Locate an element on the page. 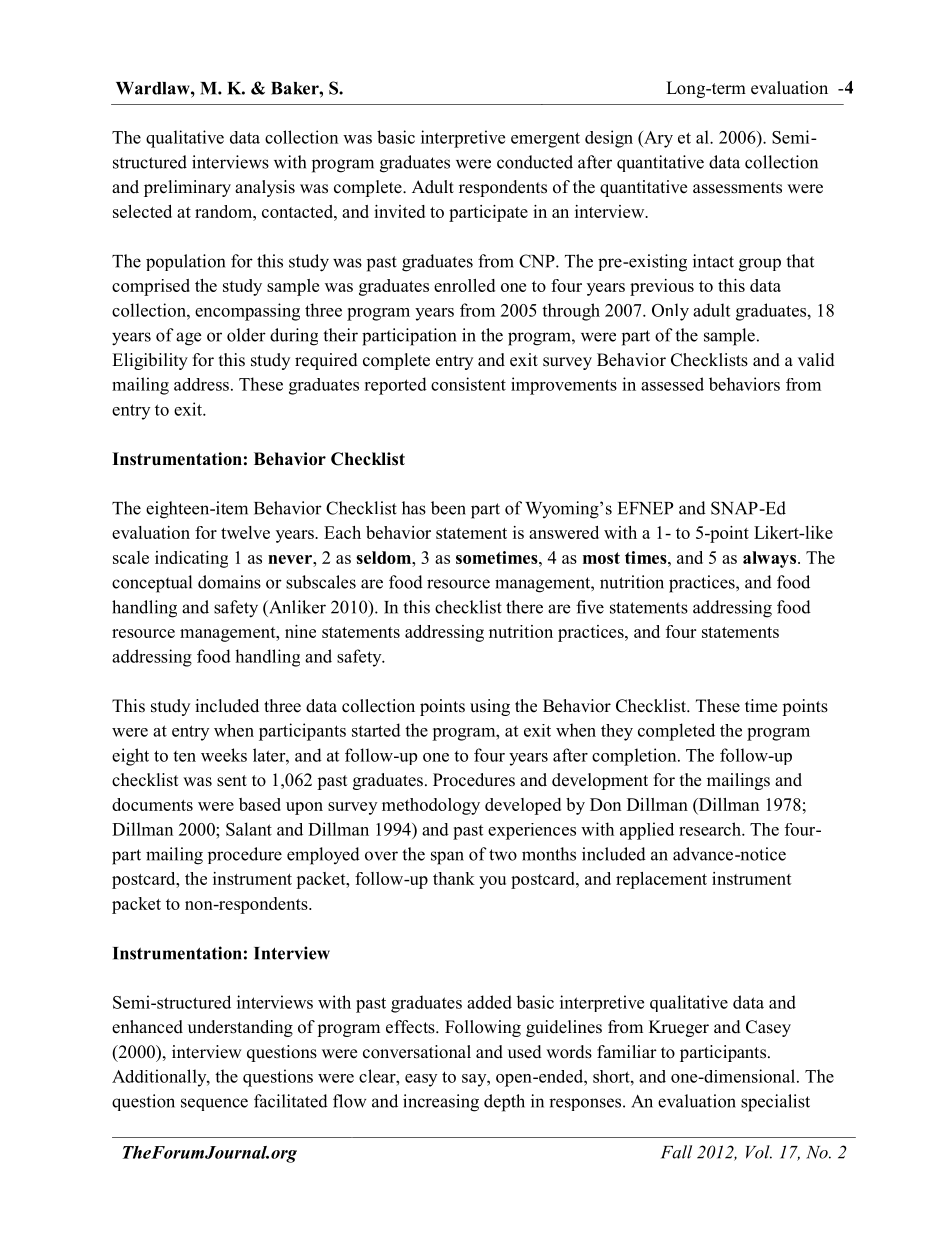 The image size is (952, 1233). employed is located at coordinates (323, 856).
